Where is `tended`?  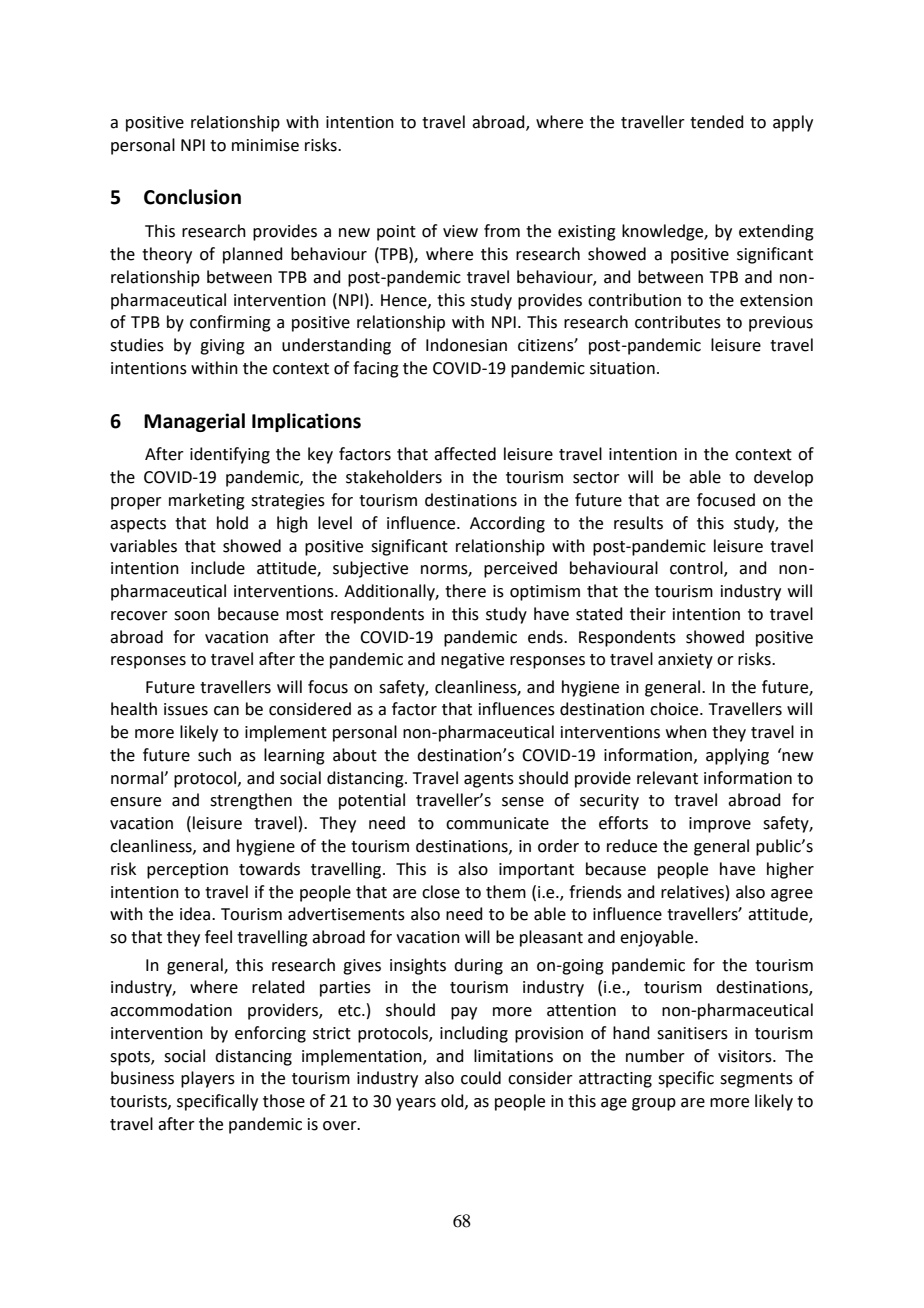 tended is located at coordinates (717, 122).
